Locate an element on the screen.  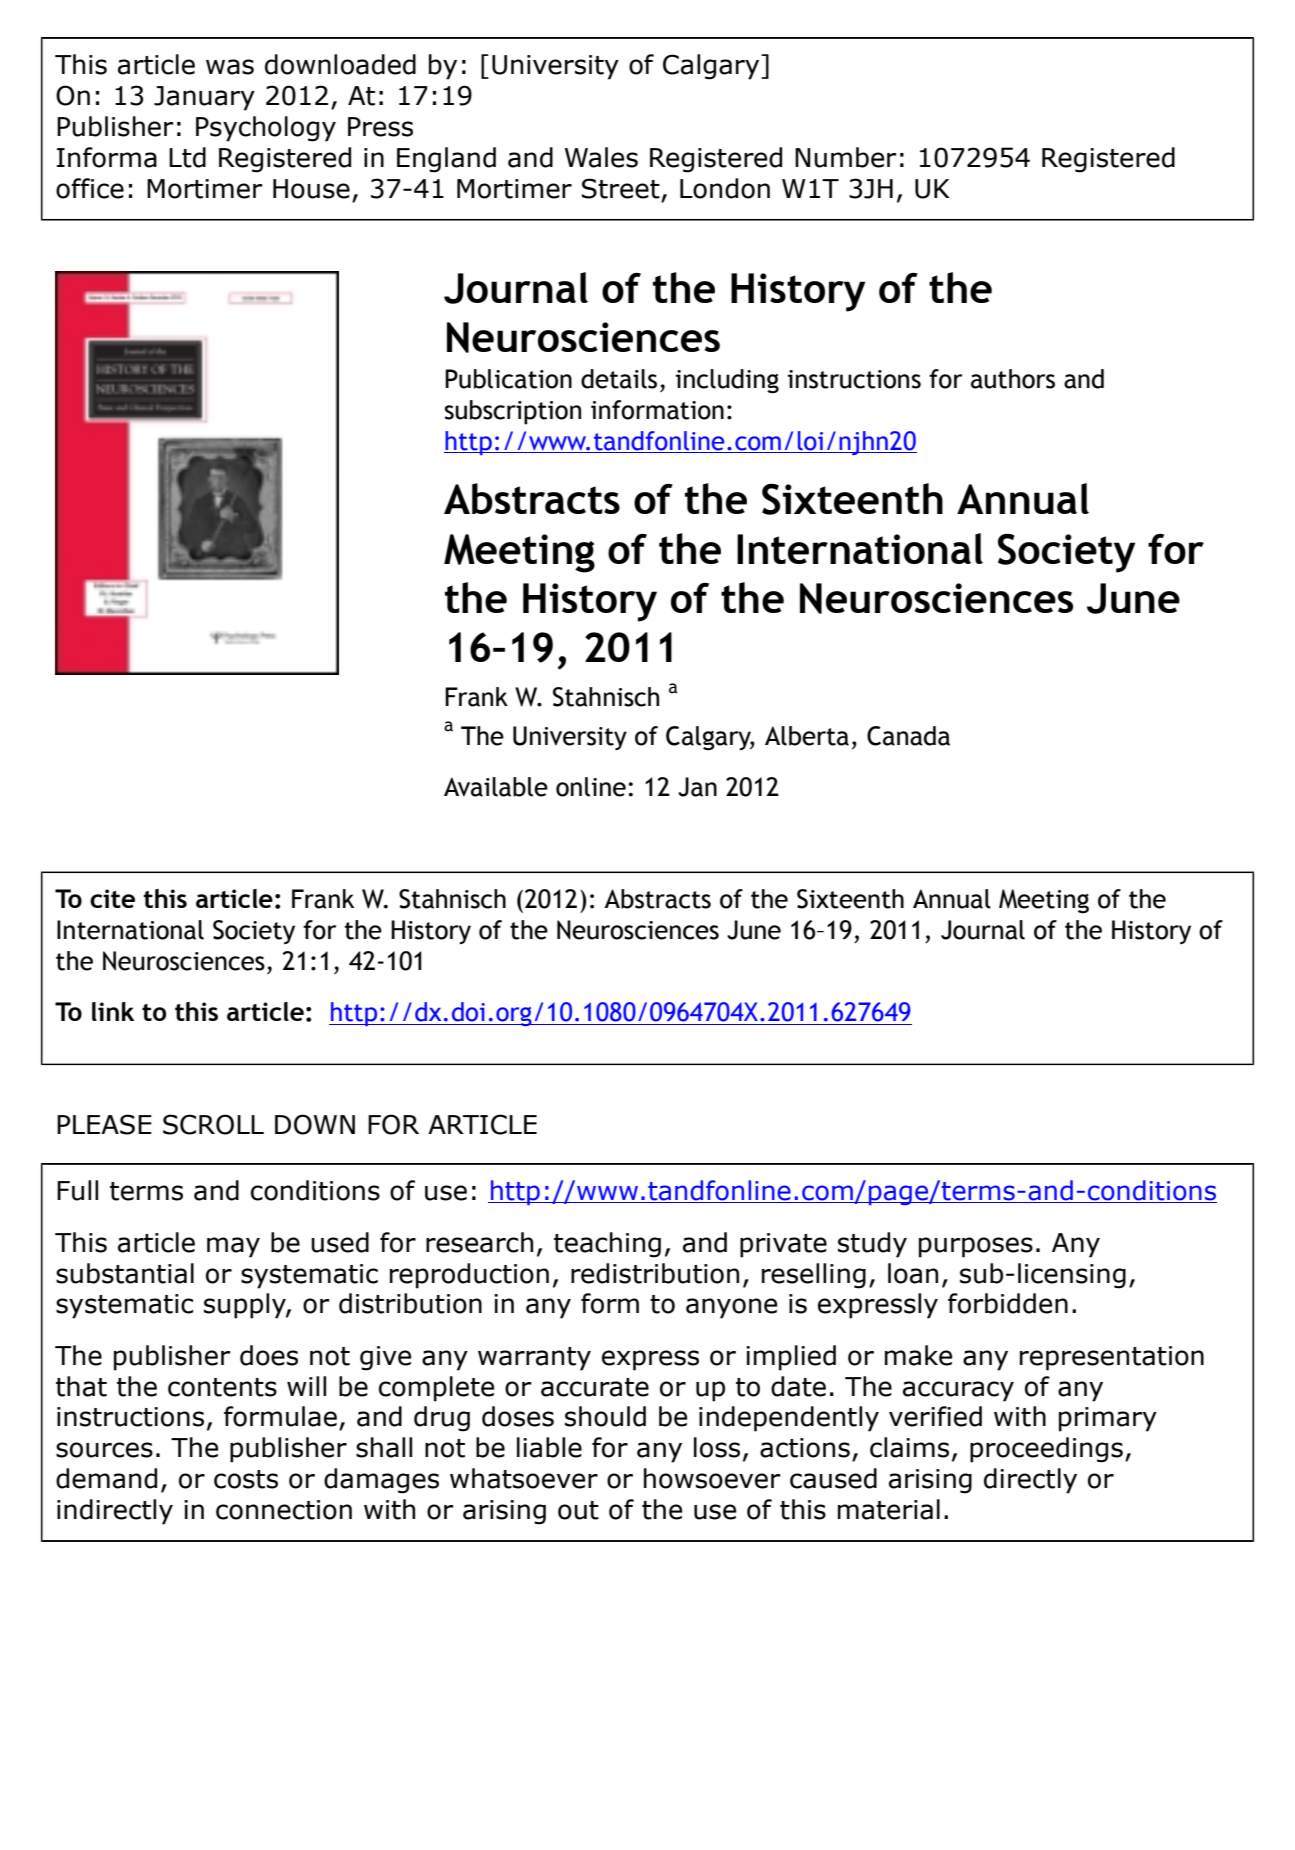
costs is located at coordinates (246, 1479).
